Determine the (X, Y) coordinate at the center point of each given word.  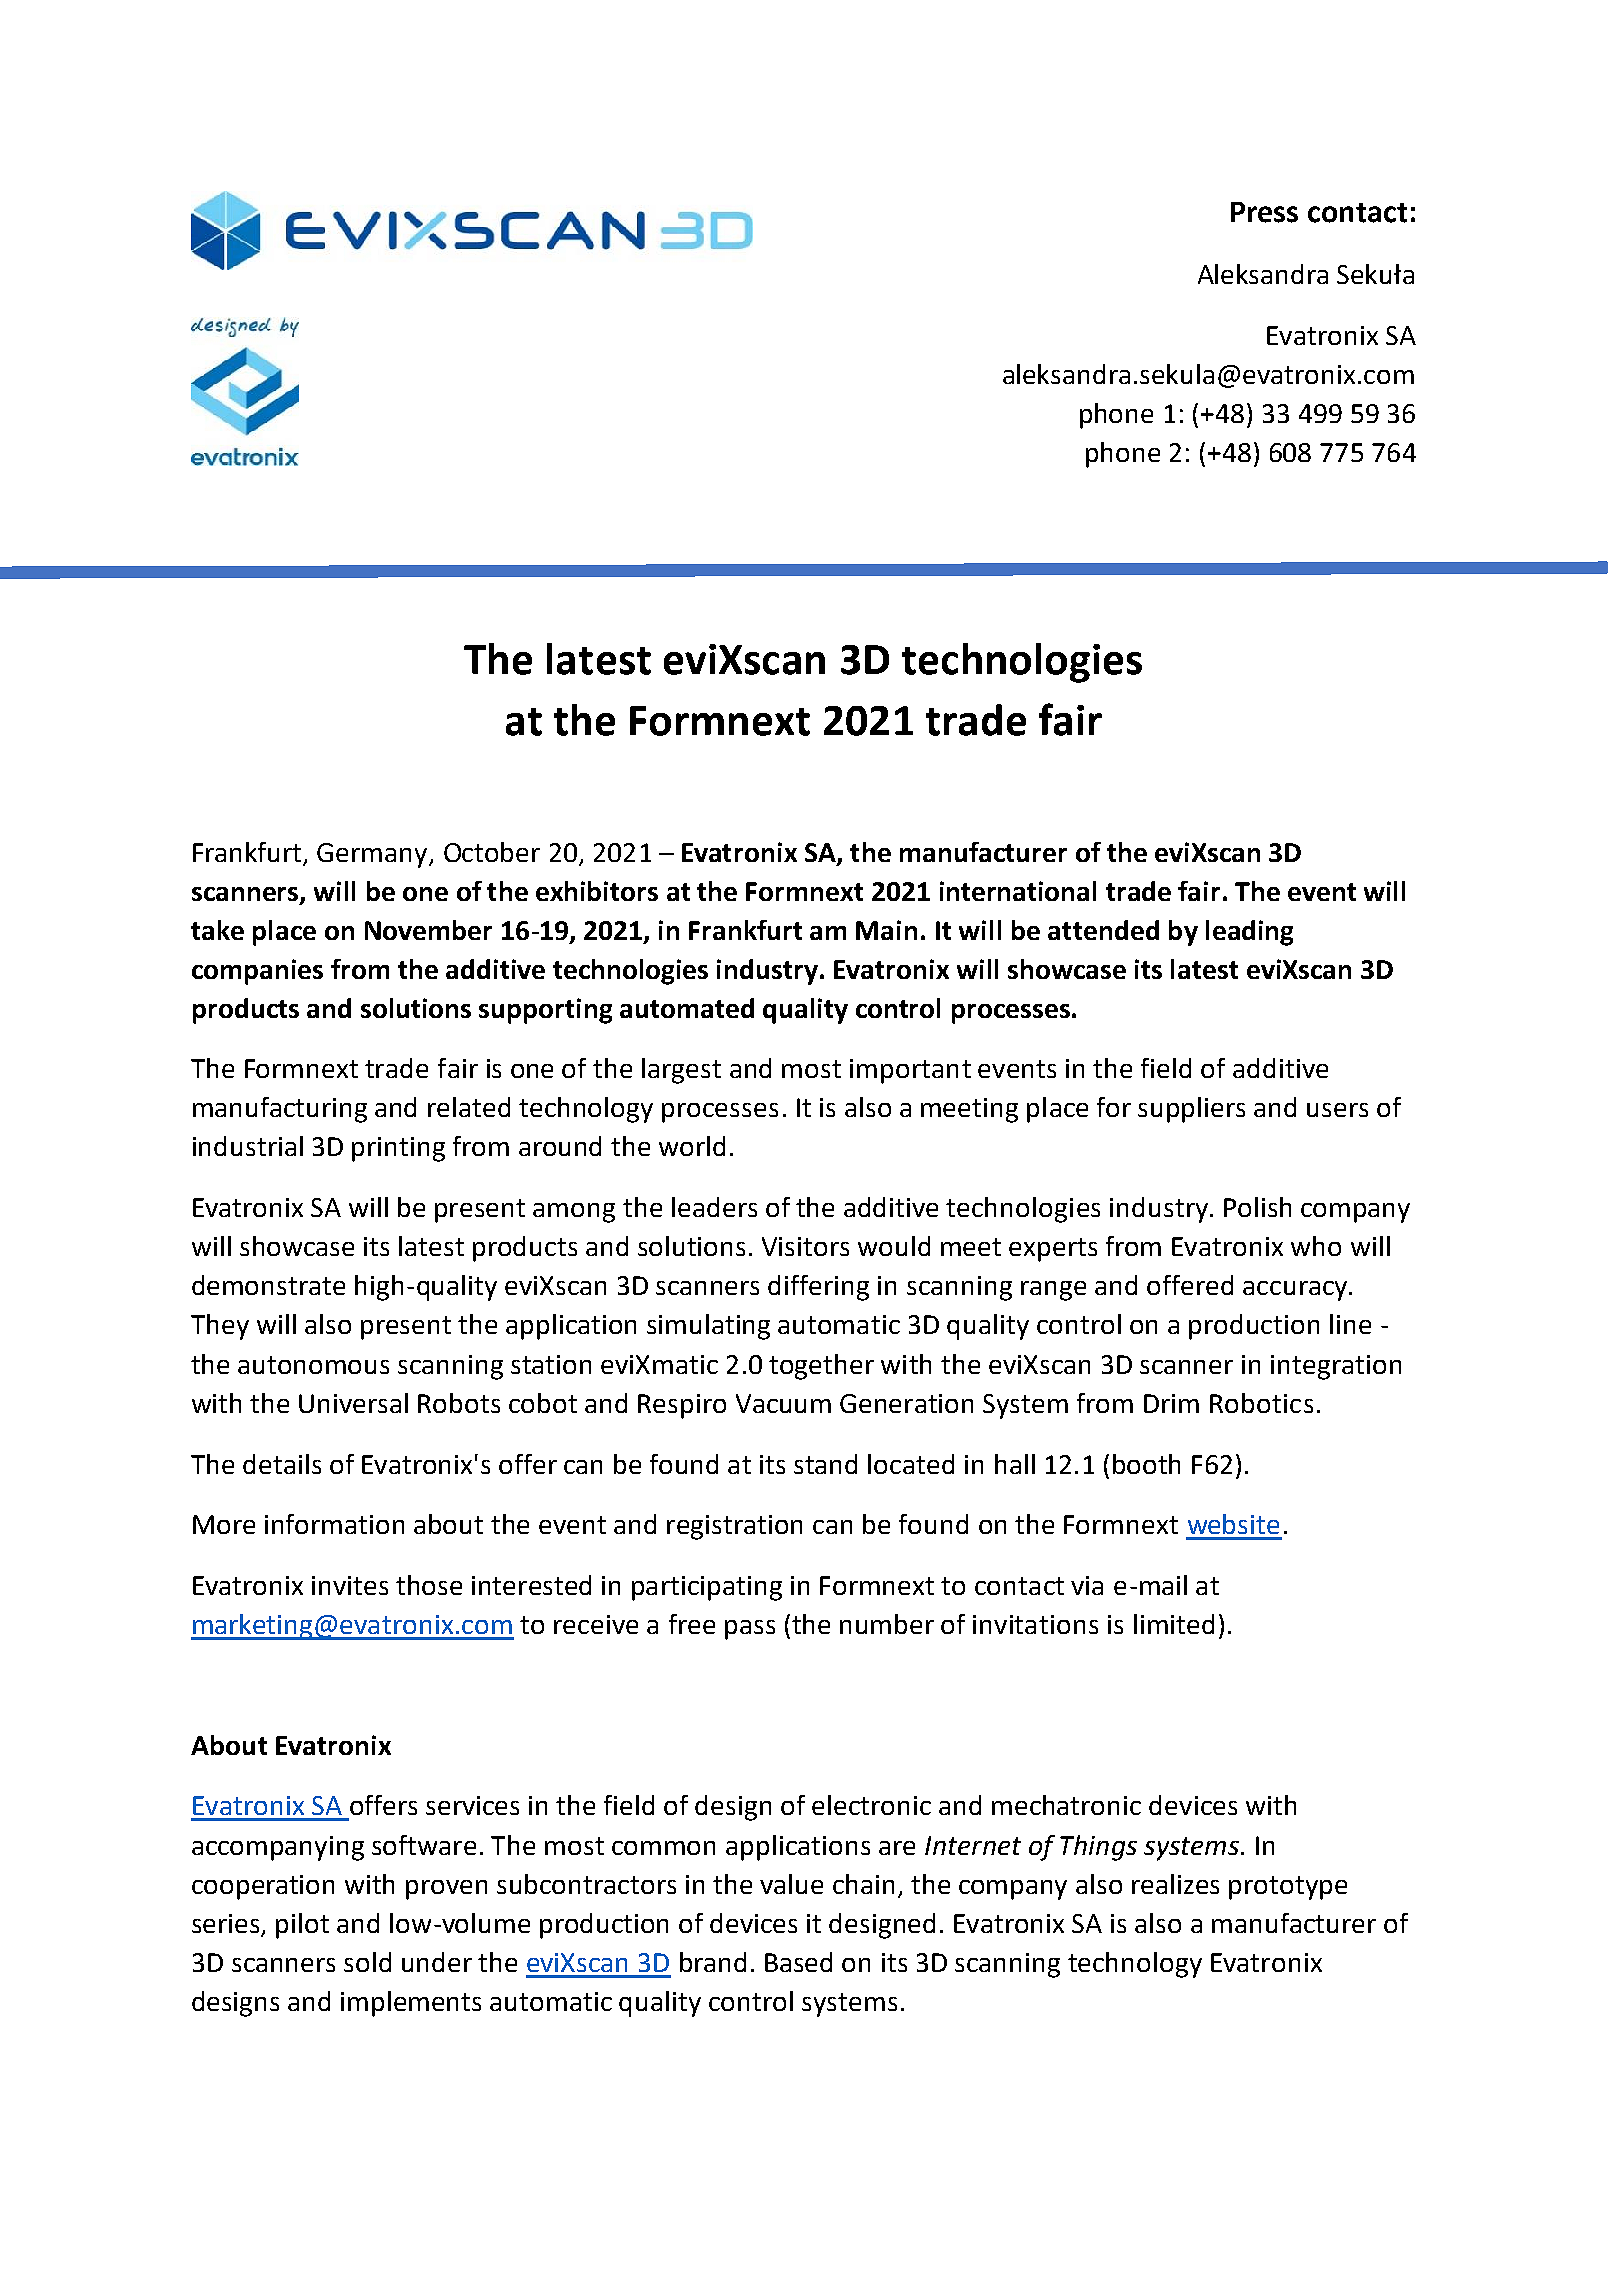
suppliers (1191, 1110)
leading (1249, 933)
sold (367, 1962)
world (692, 1146)
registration (734, 1527)
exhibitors (597, 891)
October (492, 852)
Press (1264, 212)
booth (1146, 1464)
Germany (373, 855)
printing (398, 1149)
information (334, 1524)
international (1018, 891)
